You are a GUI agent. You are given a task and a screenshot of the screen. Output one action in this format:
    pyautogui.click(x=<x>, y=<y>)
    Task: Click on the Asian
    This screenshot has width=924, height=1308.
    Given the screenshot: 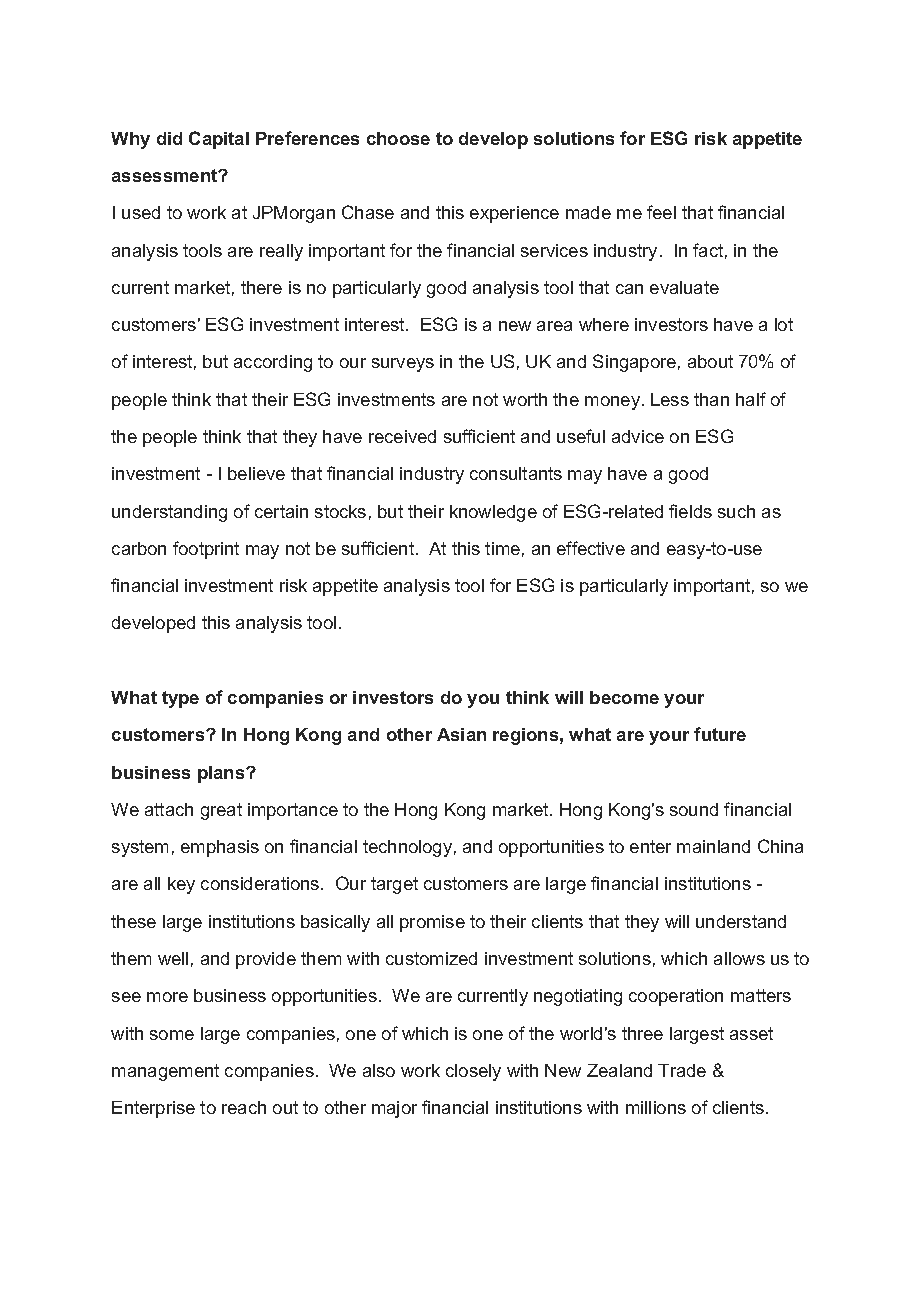 What is the action you would take?
    pyautogui.click(x=461, y=734)
